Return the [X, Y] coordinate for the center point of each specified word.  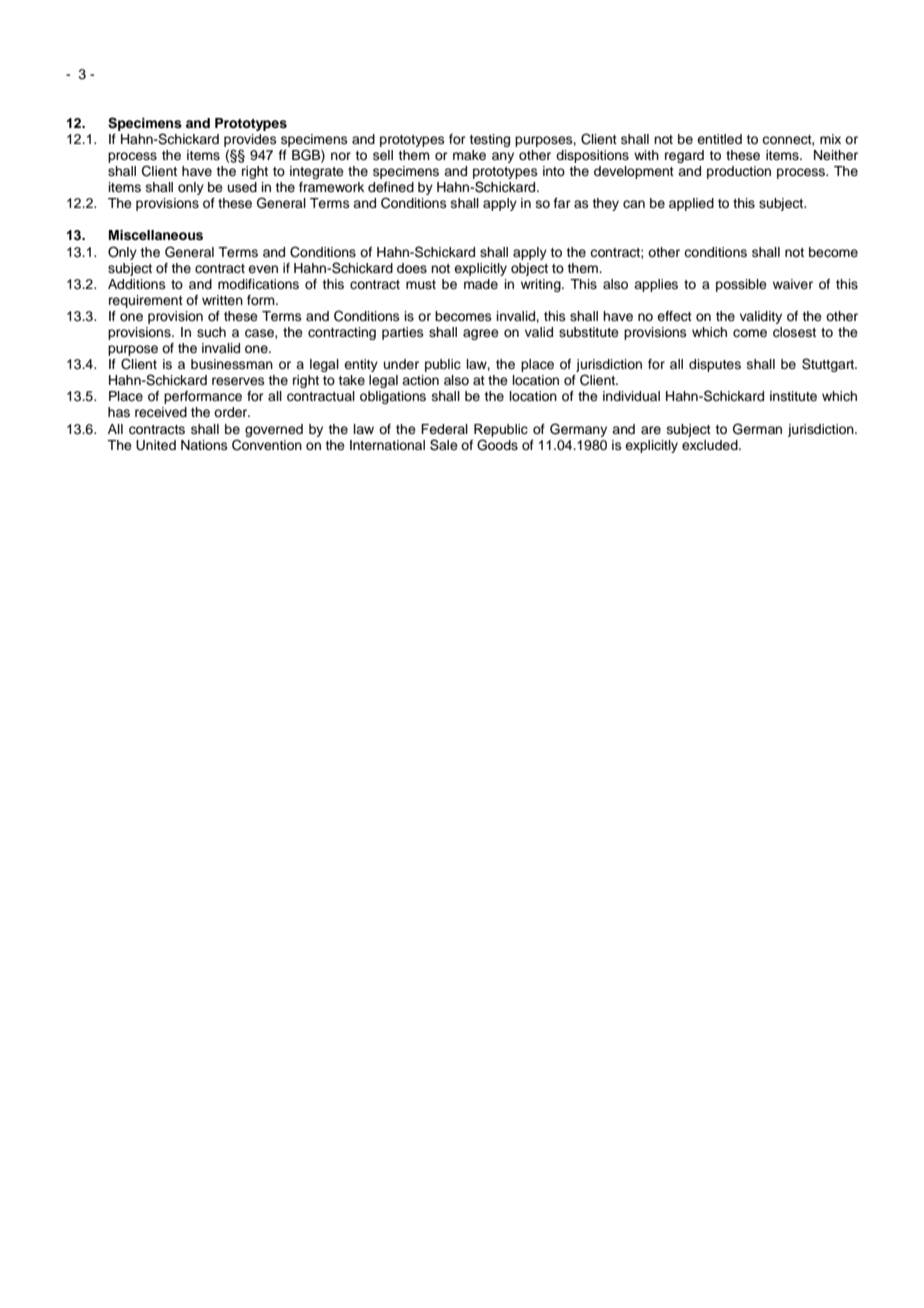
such [211, 332]
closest [794, 332]
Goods [497, 445]
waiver [793, 284]
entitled [719, 139]
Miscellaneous [156, 235]
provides [250, 140]
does [412, 268]
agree [481, 334]
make [469, 155]
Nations [204, 445]
